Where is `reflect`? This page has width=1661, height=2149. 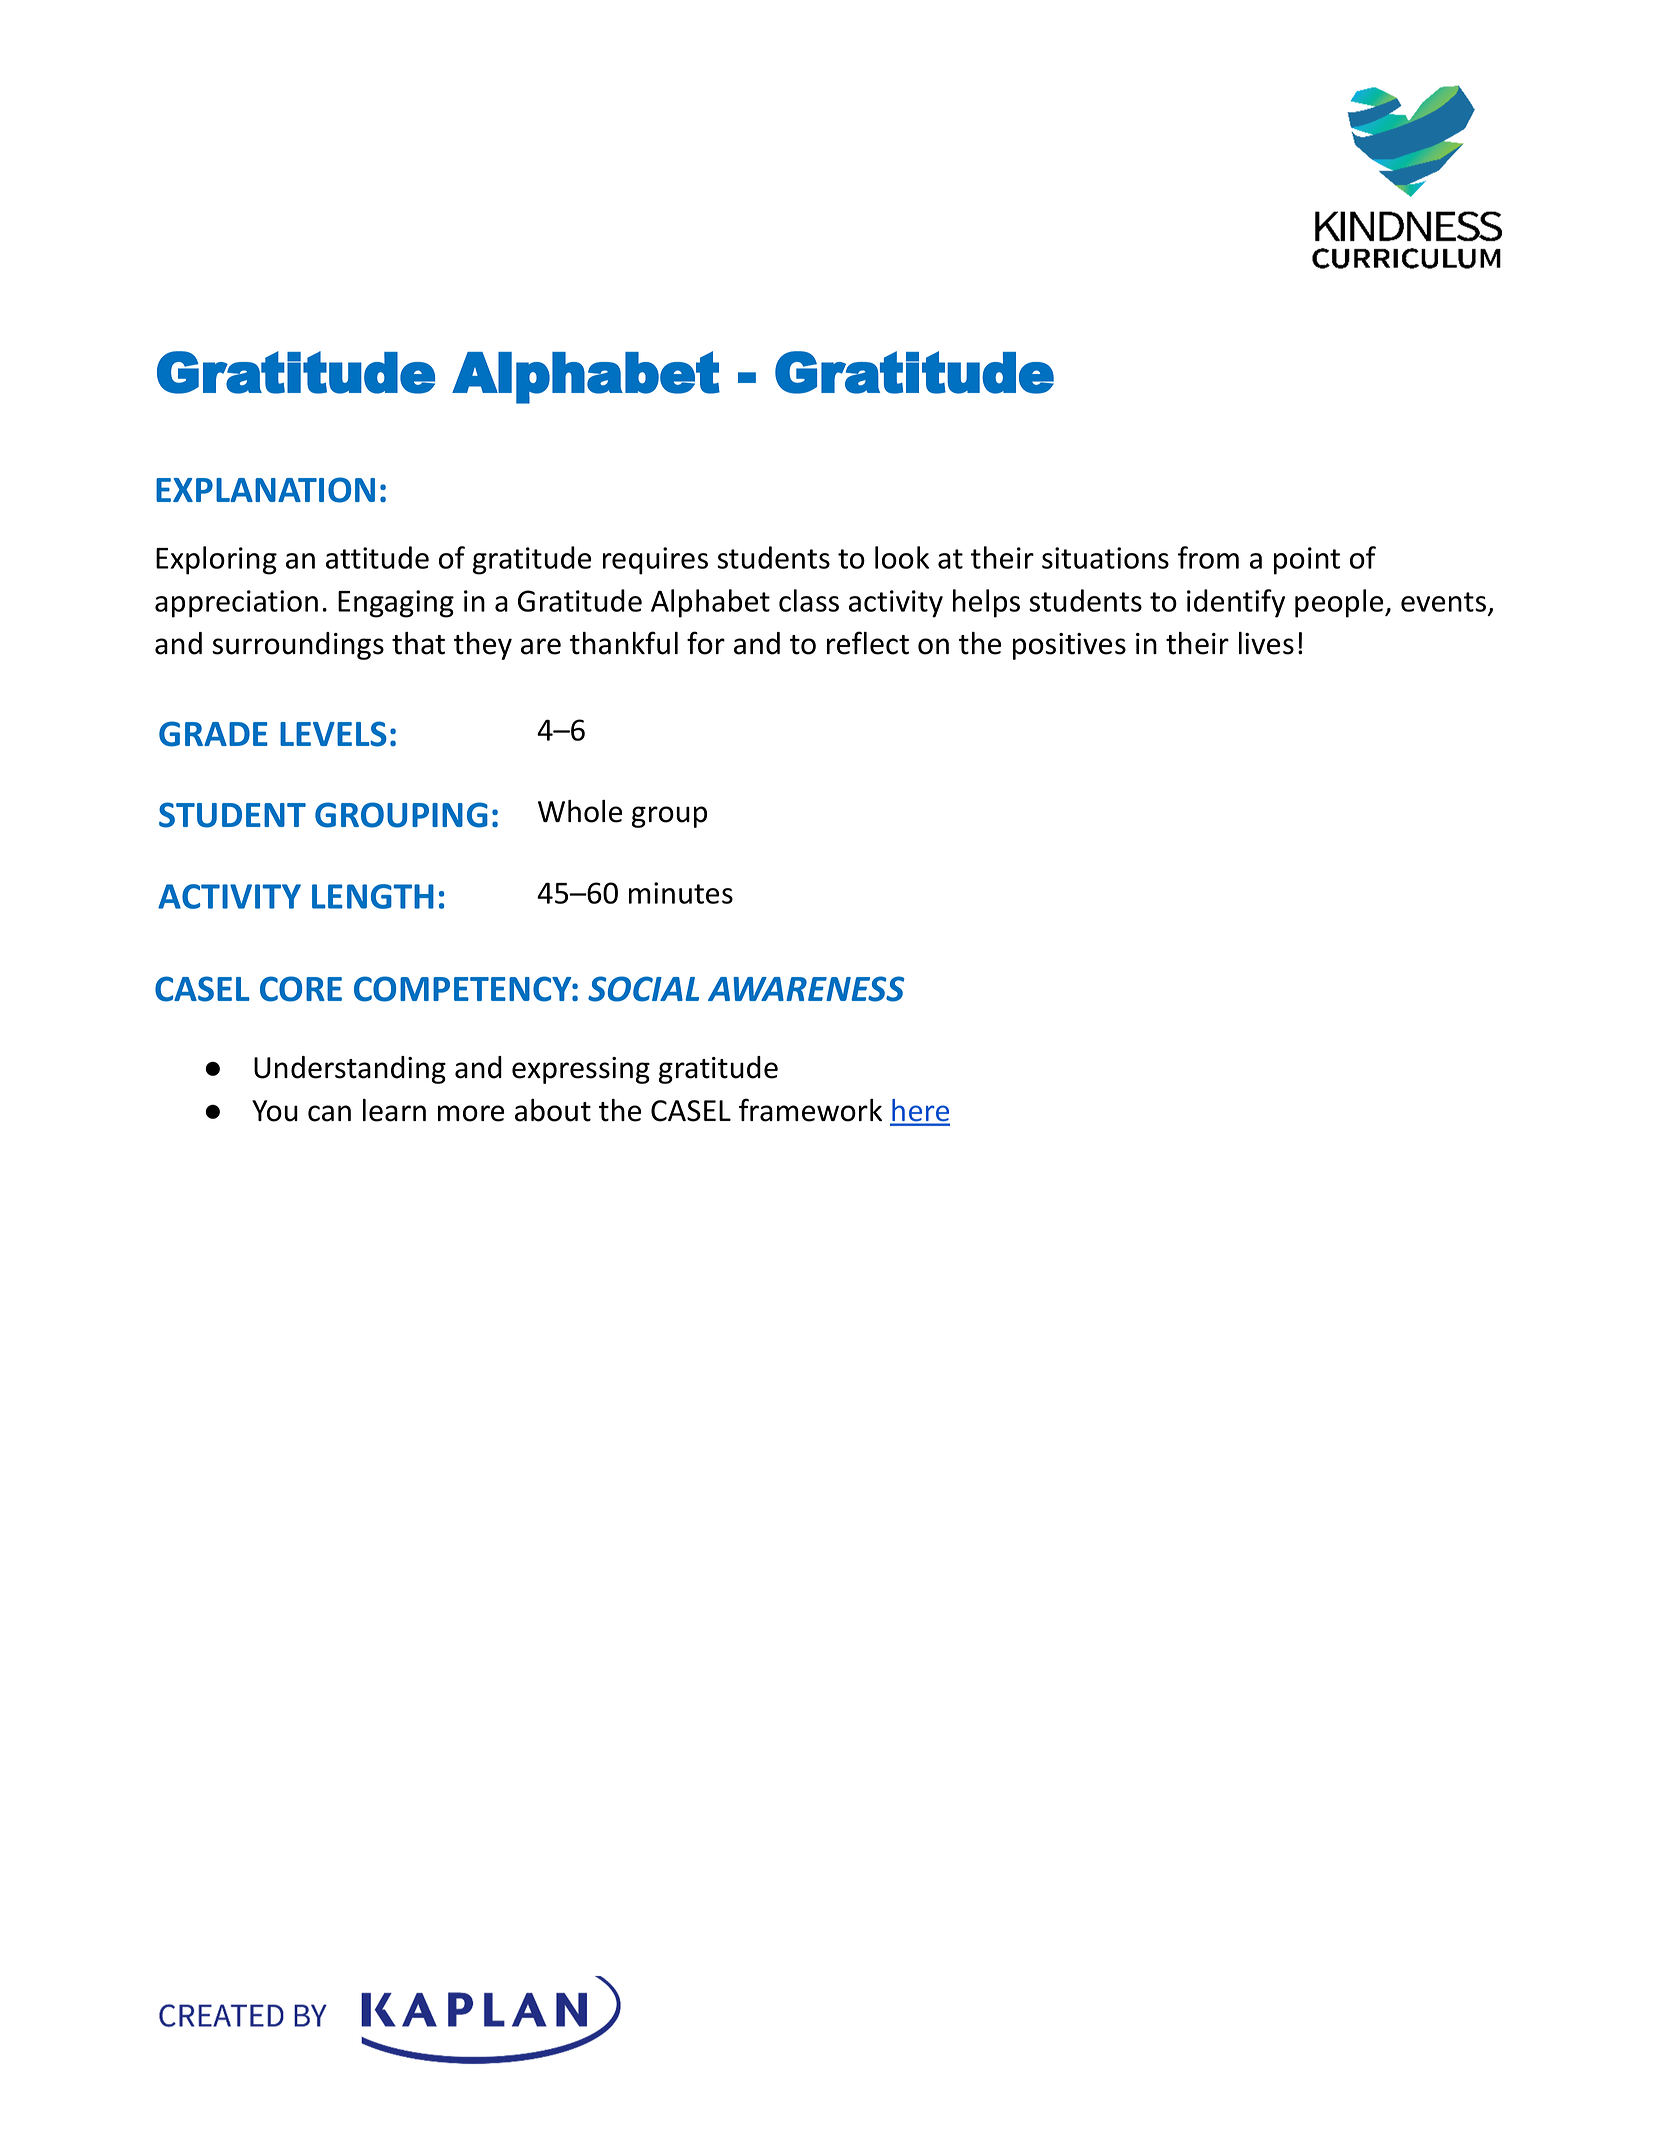
reflect is located at coordinates (868, 643).
